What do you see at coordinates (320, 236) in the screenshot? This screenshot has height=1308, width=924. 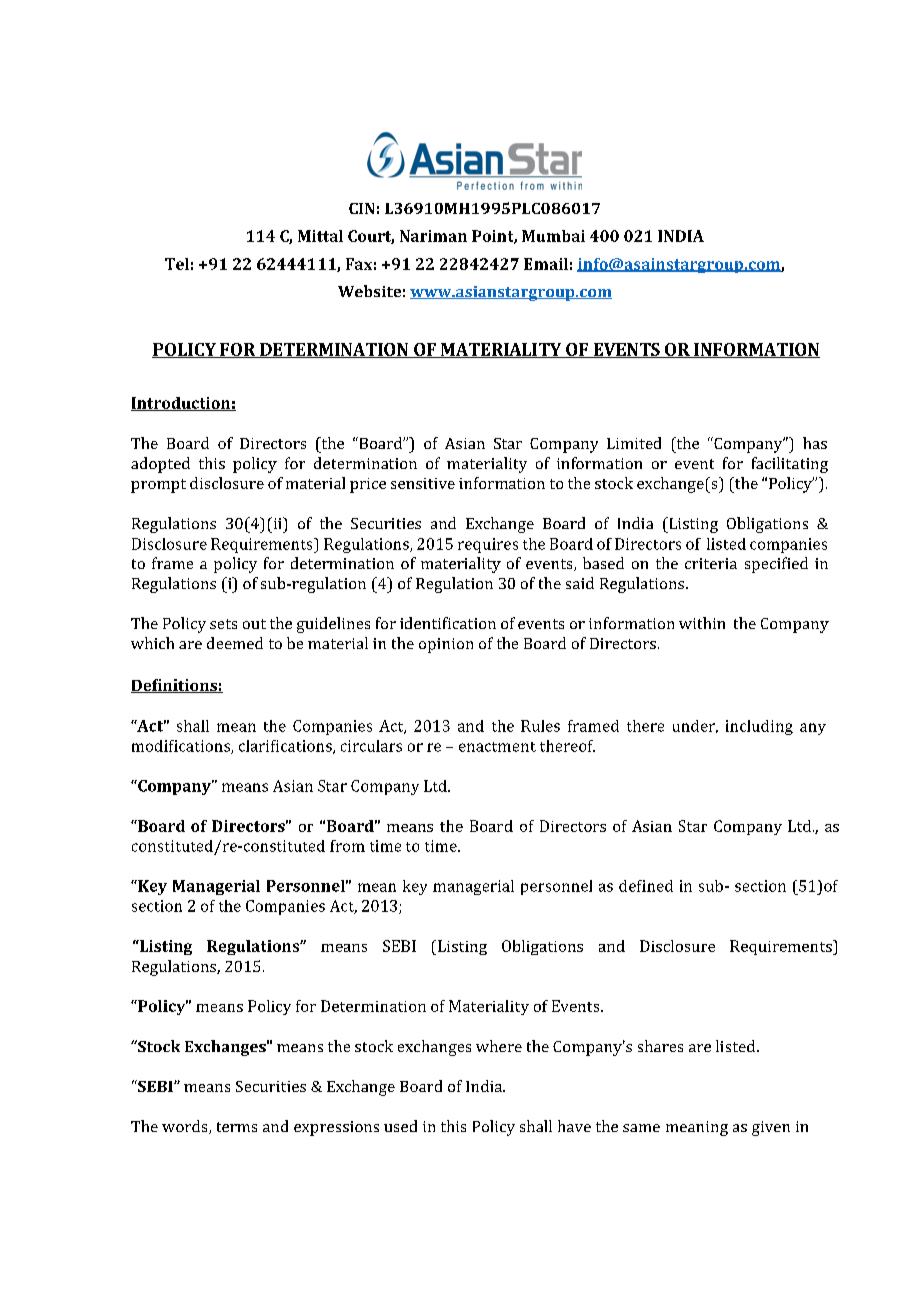 I see `Mittal` at bounding box center [320, 236].
